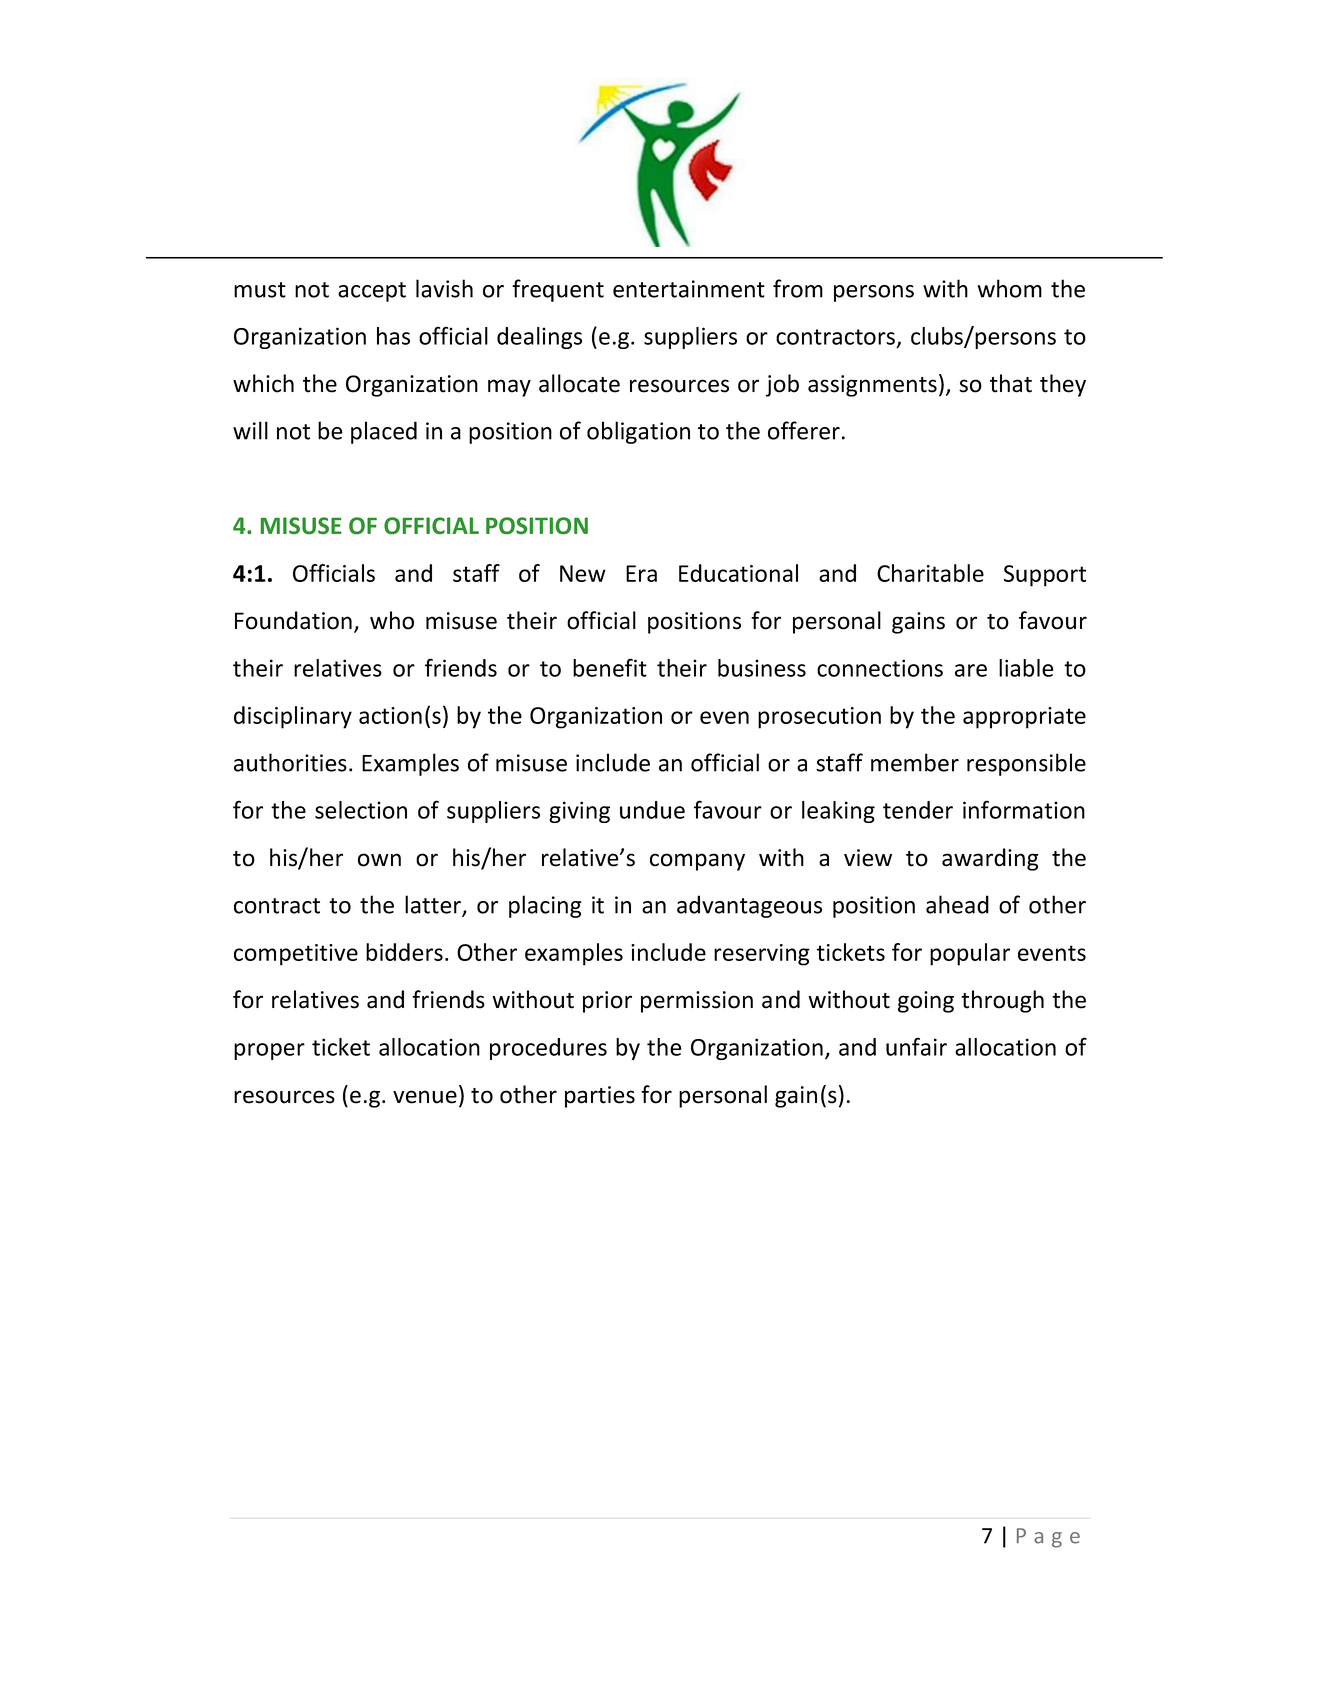  What do you see at coordinates (293, 717) in the image?
I see `disciplinary` at bounding box center [293, 717].
